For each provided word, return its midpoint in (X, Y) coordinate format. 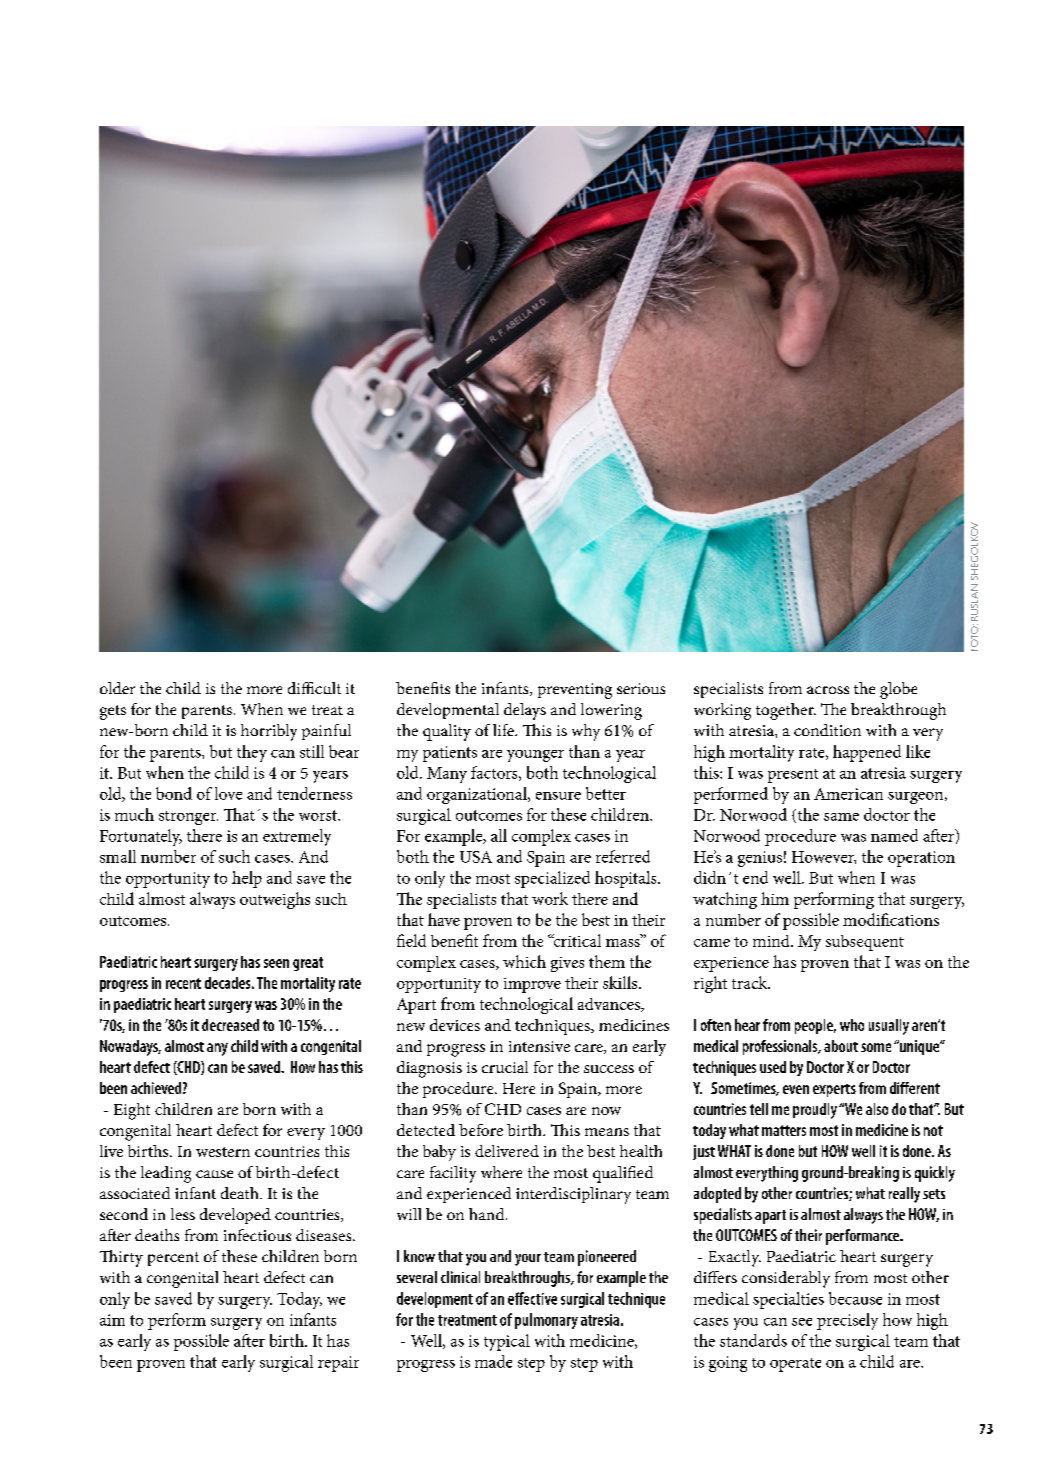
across (828, 690)
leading (166, 1174)
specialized (552, 879)
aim (112, 1320)
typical (507, 1342)
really (904, 1195)
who (852, 1025)
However (824, 857)
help (247, 879)
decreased (230, 1025)
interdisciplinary (573, 1195)
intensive (539, 1046)
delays (525, 711)
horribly (269, 732)
